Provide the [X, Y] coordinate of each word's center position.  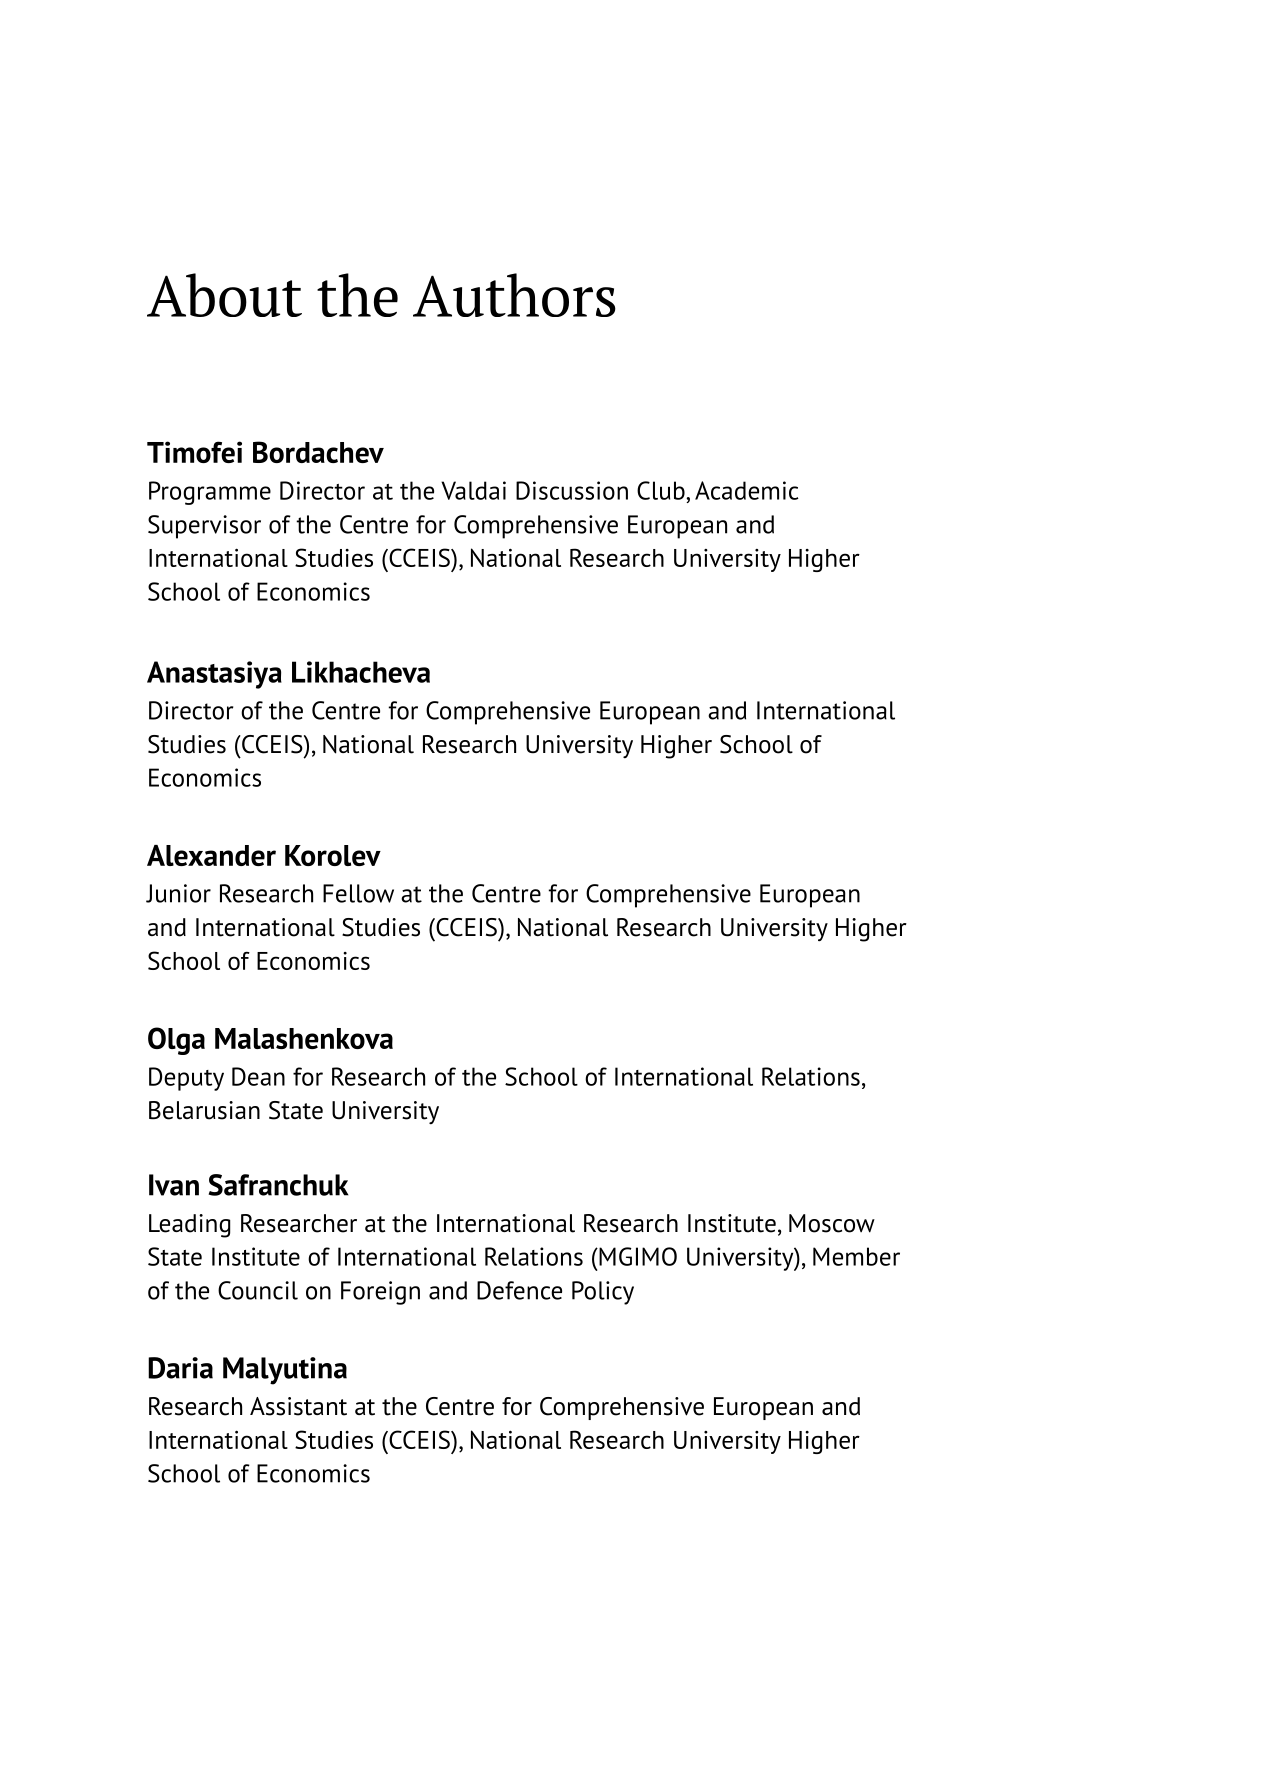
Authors [514, 295]
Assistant [298, 1406]
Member [856, 1256]
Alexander [211, 855]
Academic [747, 490]
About [224, 295]
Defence [519, 1290]
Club [662, 490]
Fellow [358, 893]
